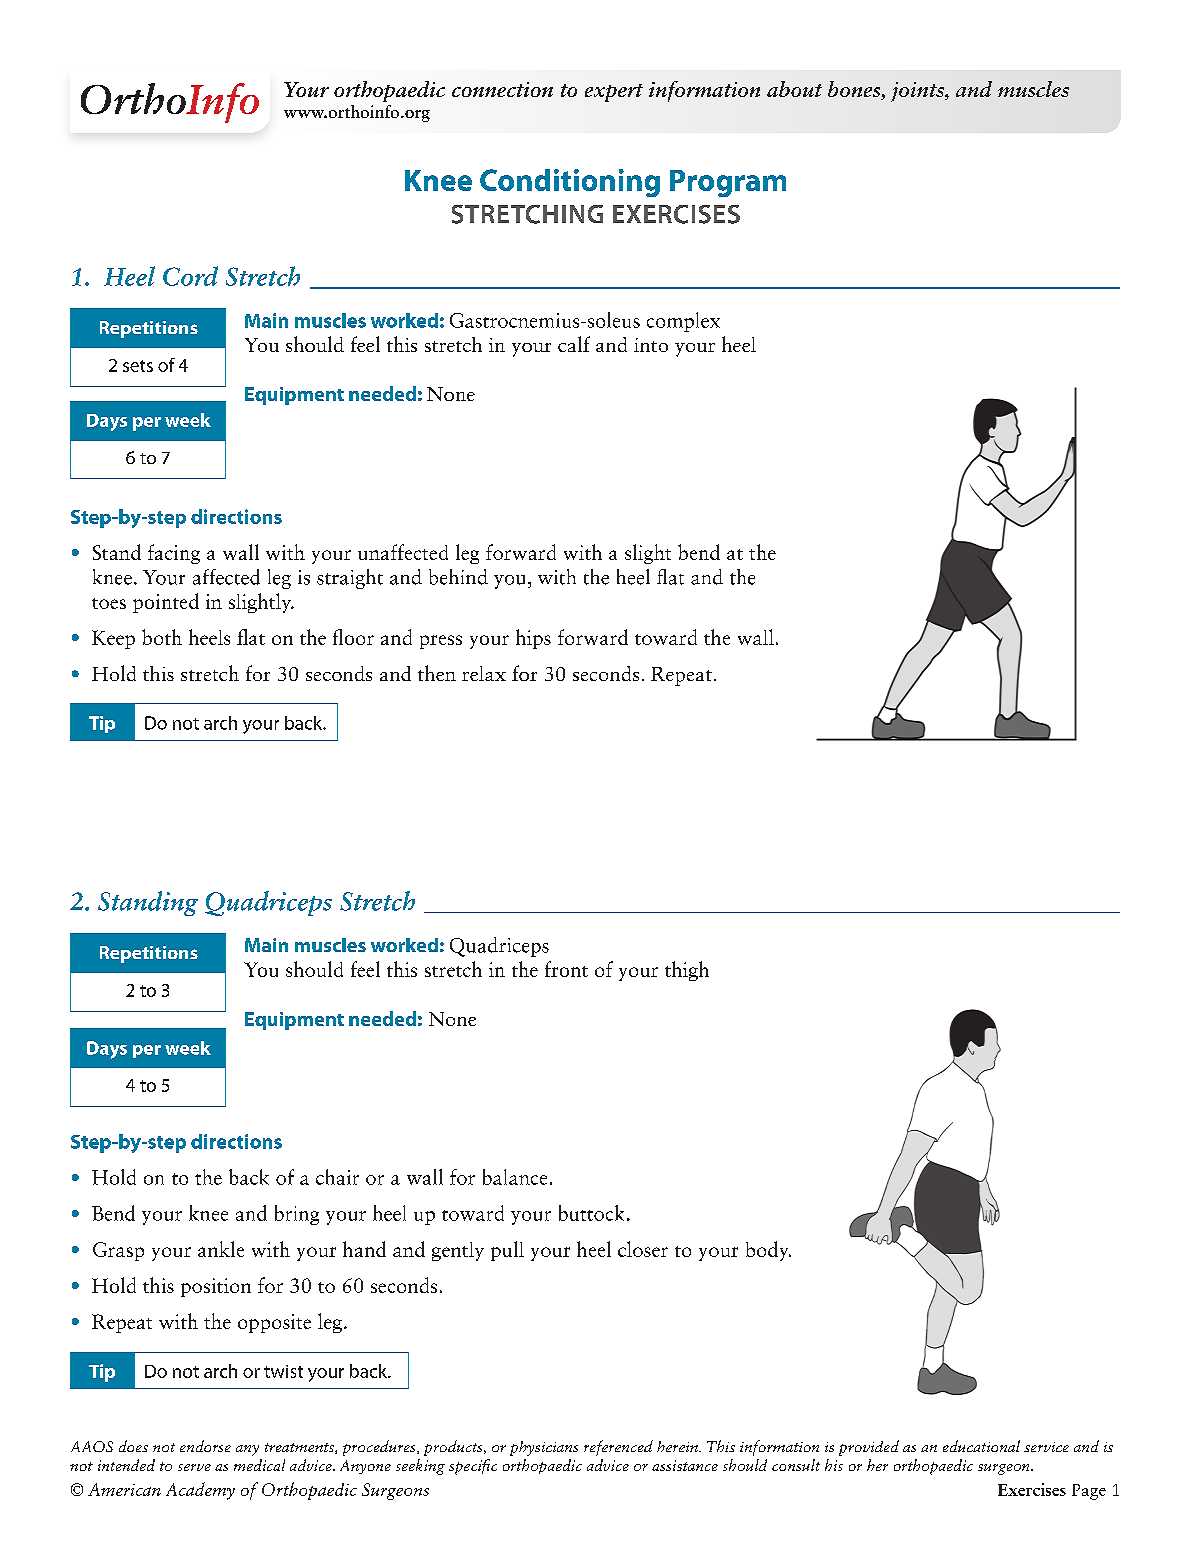 Image resolution: width=1191 pixels, height=1541 pixels. What do you see at coordinates (614, 93) in the screenshot?
I see `expert` at bounding box center [614, 93].
